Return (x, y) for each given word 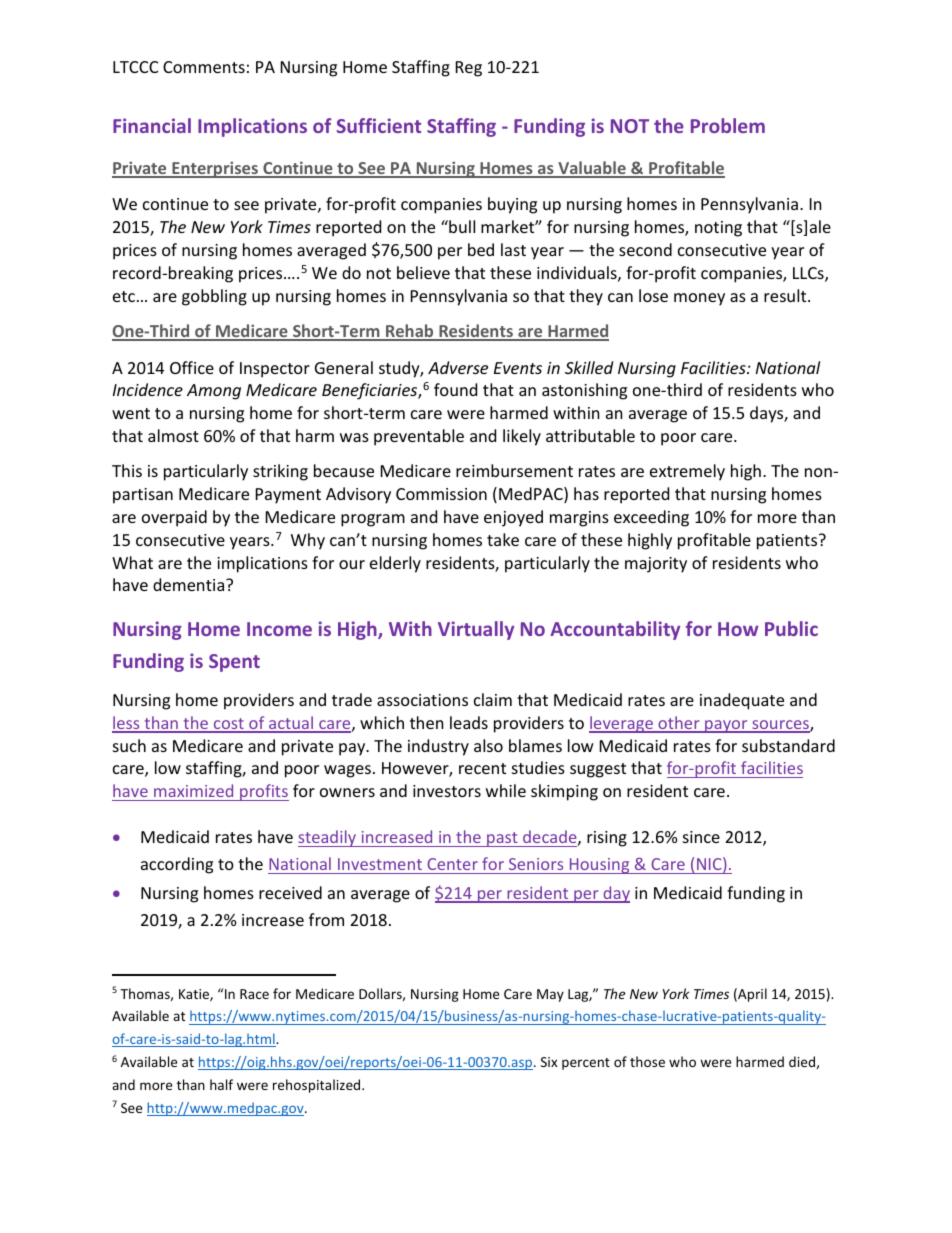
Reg (469, 69)
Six (549, 1062)
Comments (204, 67)
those (647, 1061)
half (221, 1084)
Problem (728, 125)
